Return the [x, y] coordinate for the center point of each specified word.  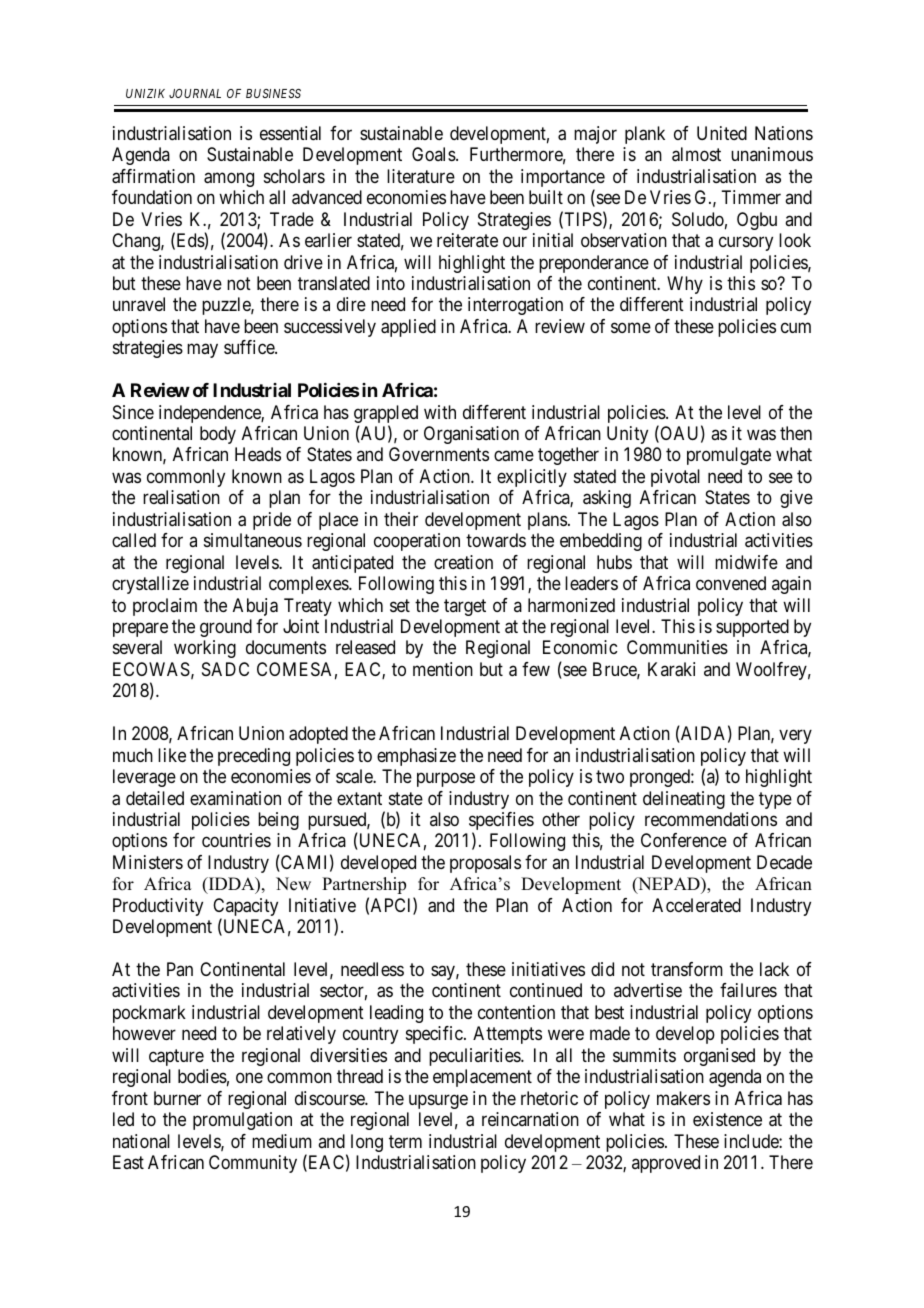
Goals [434, 154]
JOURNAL [195, 93]
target [465, 607]
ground [226, 628]
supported [752, 628]
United [722, 133]
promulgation [242, 1121]
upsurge [438, 1101]
